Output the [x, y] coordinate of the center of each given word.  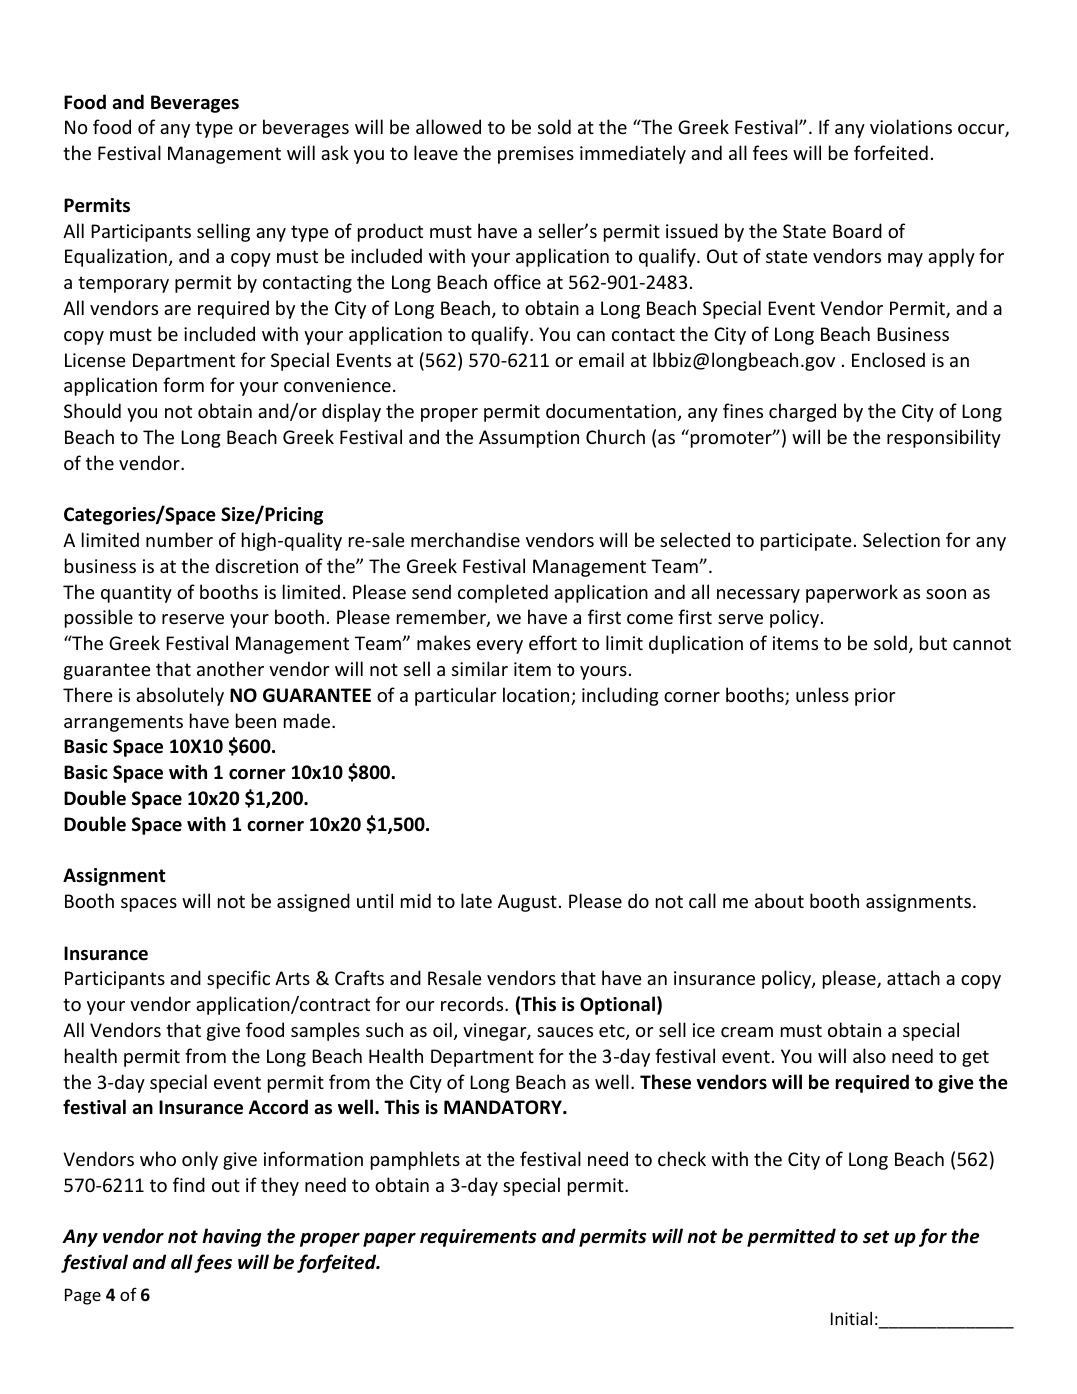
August [527, 903]
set [876, 1237]
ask [335, 152]
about [779, 900]
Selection [901, 539]
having [232, 1237]
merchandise [465, 539]
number [179, 539]
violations [911, 126]
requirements [478, 1238]
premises [536, 155]
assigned [313, 902]
